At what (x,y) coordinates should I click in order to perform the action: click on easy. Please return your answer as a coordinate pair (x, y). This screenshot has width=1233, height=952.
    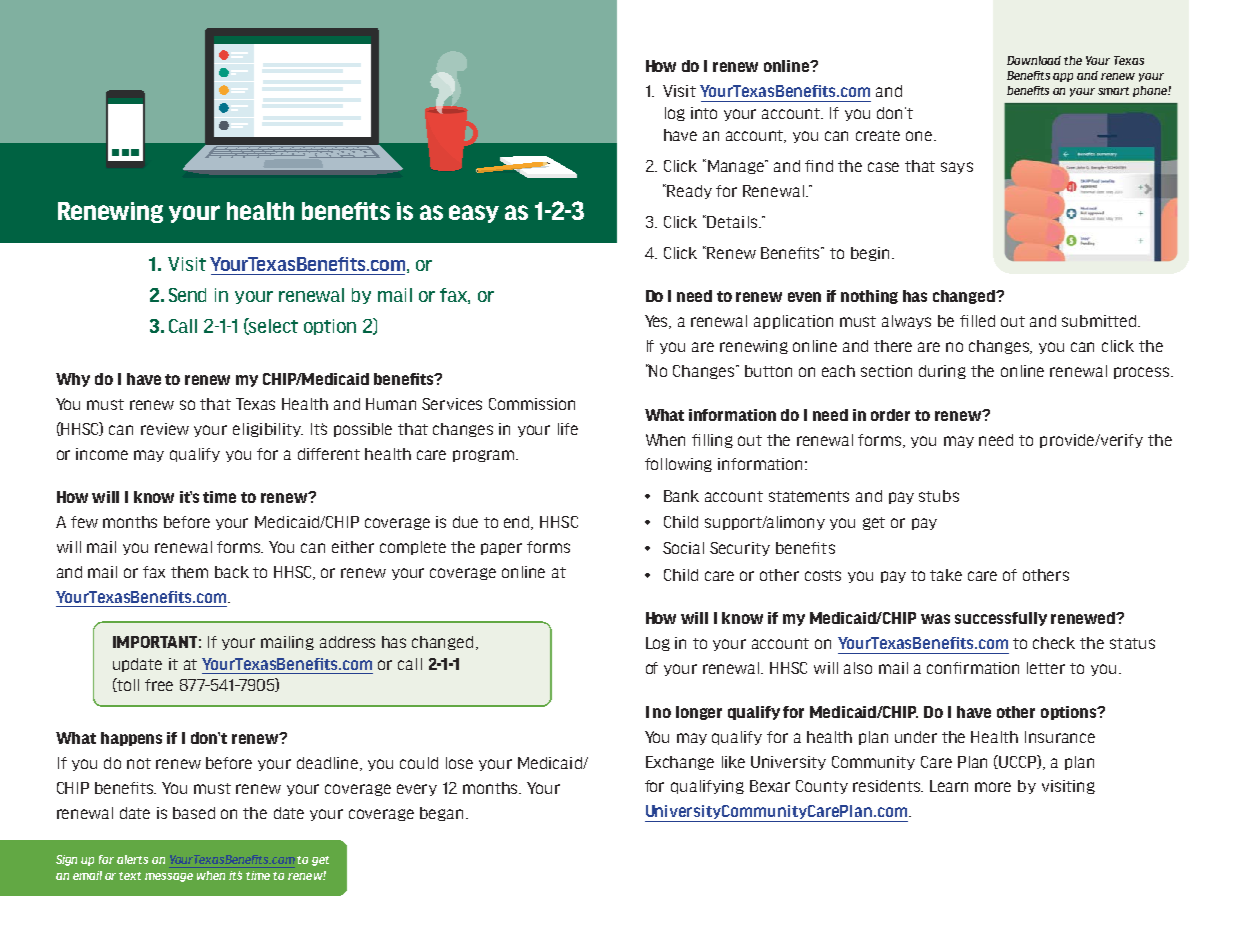
    Looking at the image, I should click on (474, 214).
